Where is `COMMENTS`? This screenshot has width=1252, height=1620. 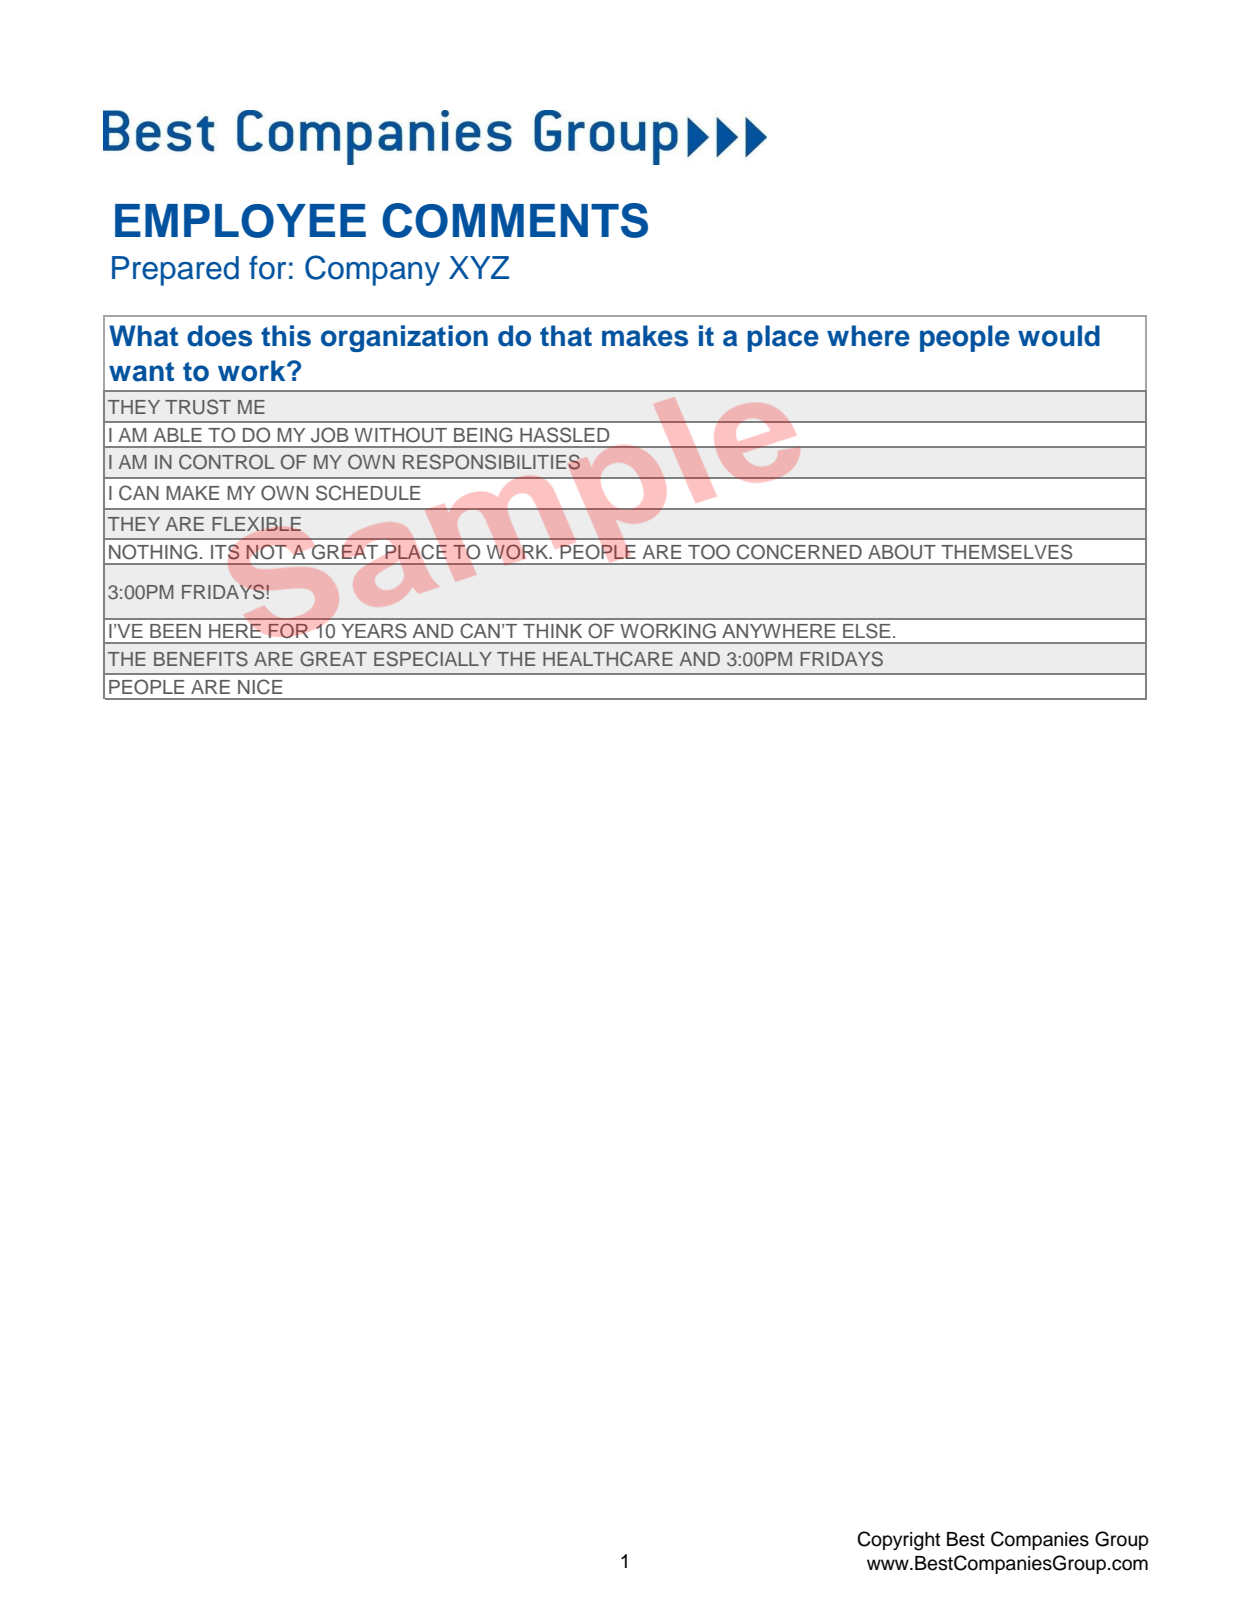
COMMENTS is located at coordinates (515, 220).
